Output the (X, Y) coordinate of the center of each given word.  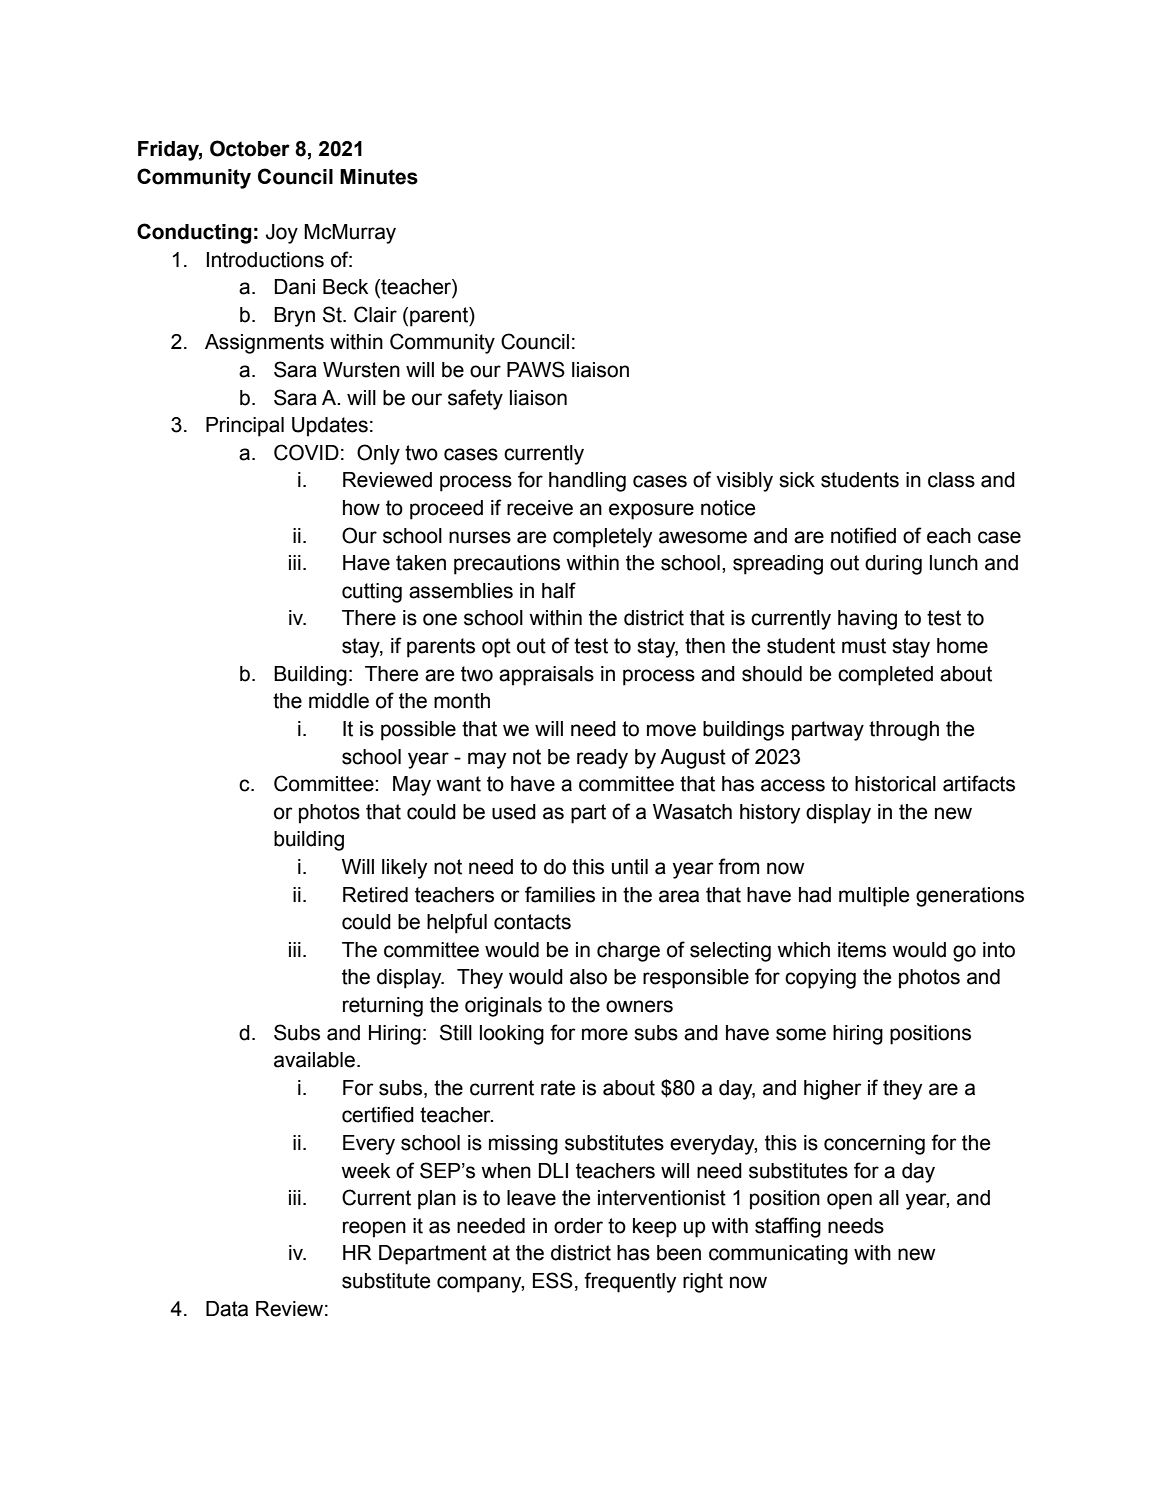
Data (227, 1309)
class (951, 480)
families (560, 894)
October (250, 148)
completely (602, 538)
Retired (375, 895)
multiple (874, 897)
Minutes (379, 177)
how (361, 508)
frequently (630, 1282)
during (893, 565)
